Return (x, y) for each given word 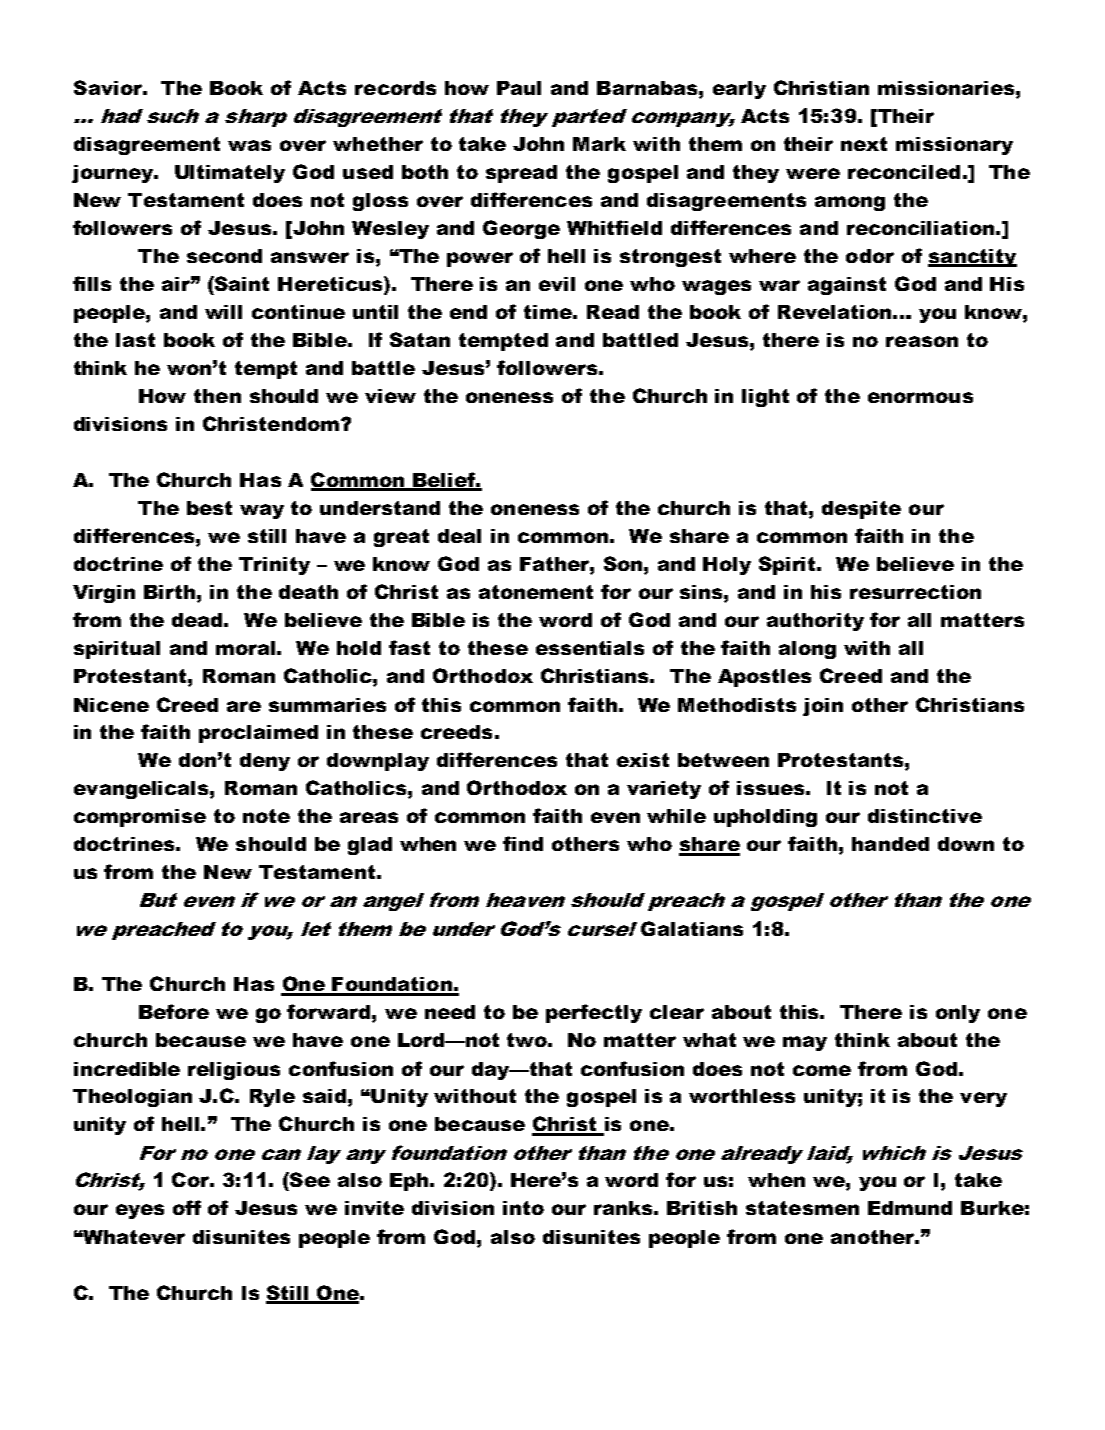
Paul (519, 88)
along (807, 650)
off (187, 1207)
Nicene (111, 705)
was (249, 145)
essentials (590, 648)
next (864, 144)
